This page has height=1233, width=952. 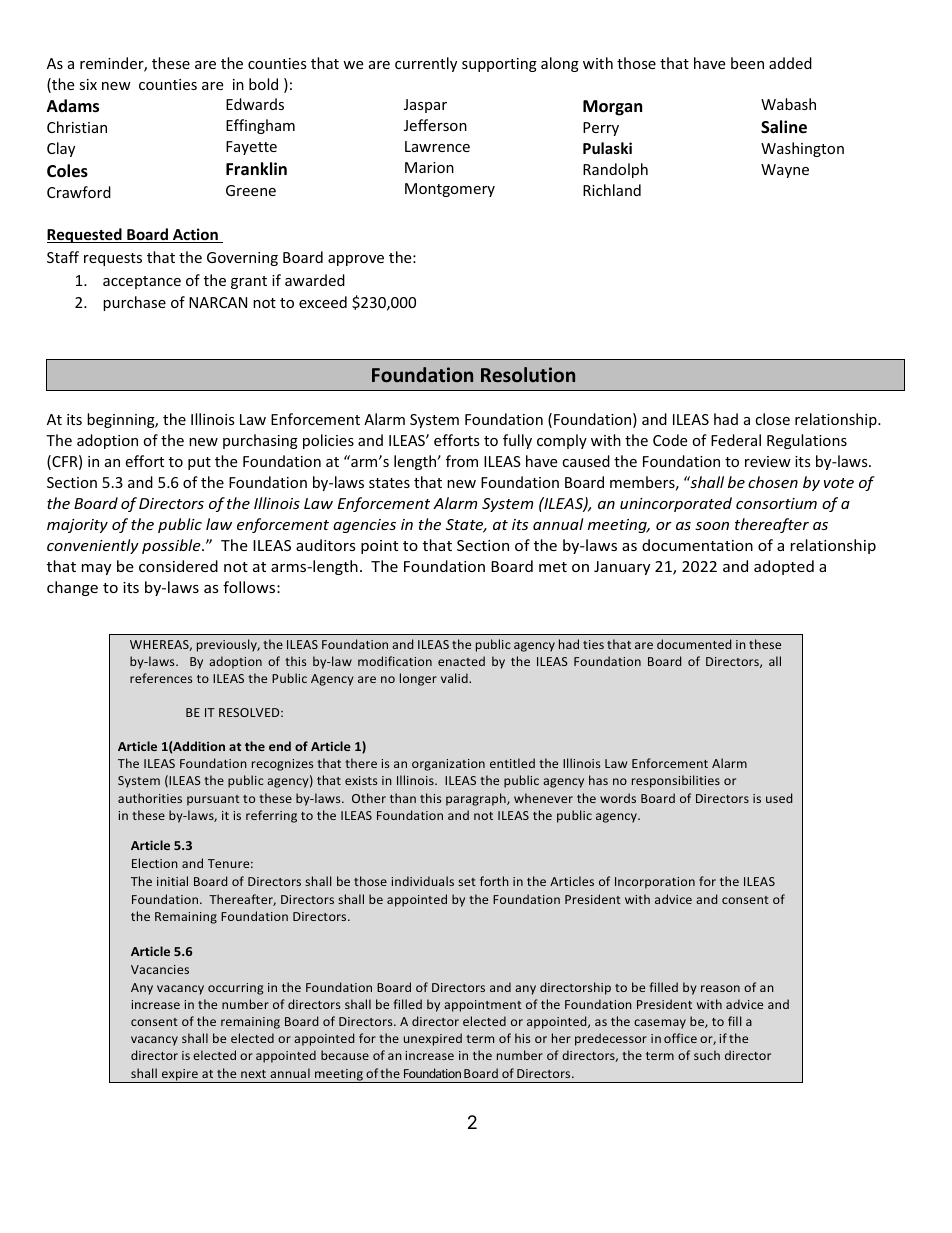 I want to click on next, so click(x=253, y=1074).
